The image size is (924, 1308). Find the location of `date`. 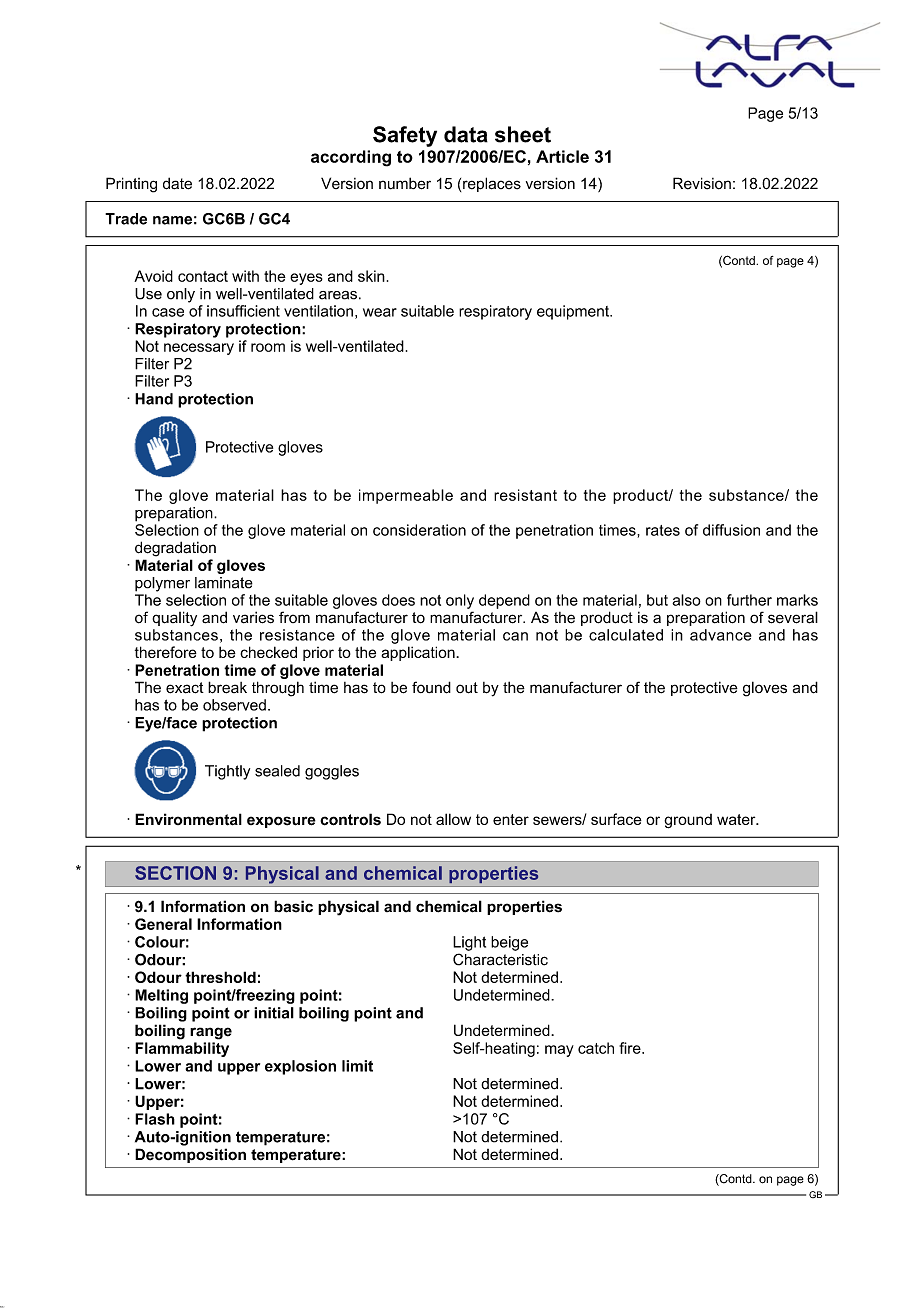

date is located at coordinates (177, 183).
